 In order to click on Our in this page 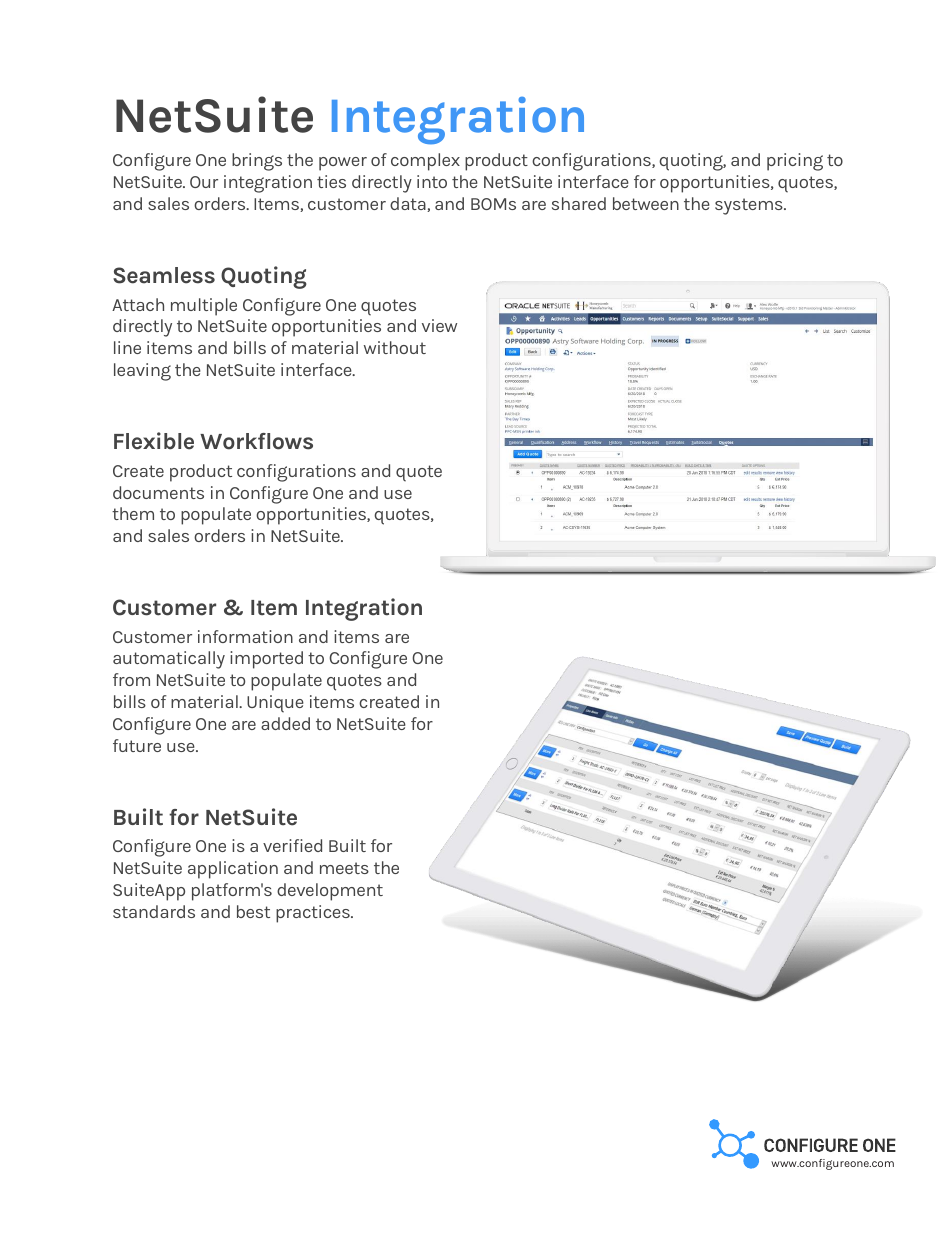, I will do `click(204, 182)`.
